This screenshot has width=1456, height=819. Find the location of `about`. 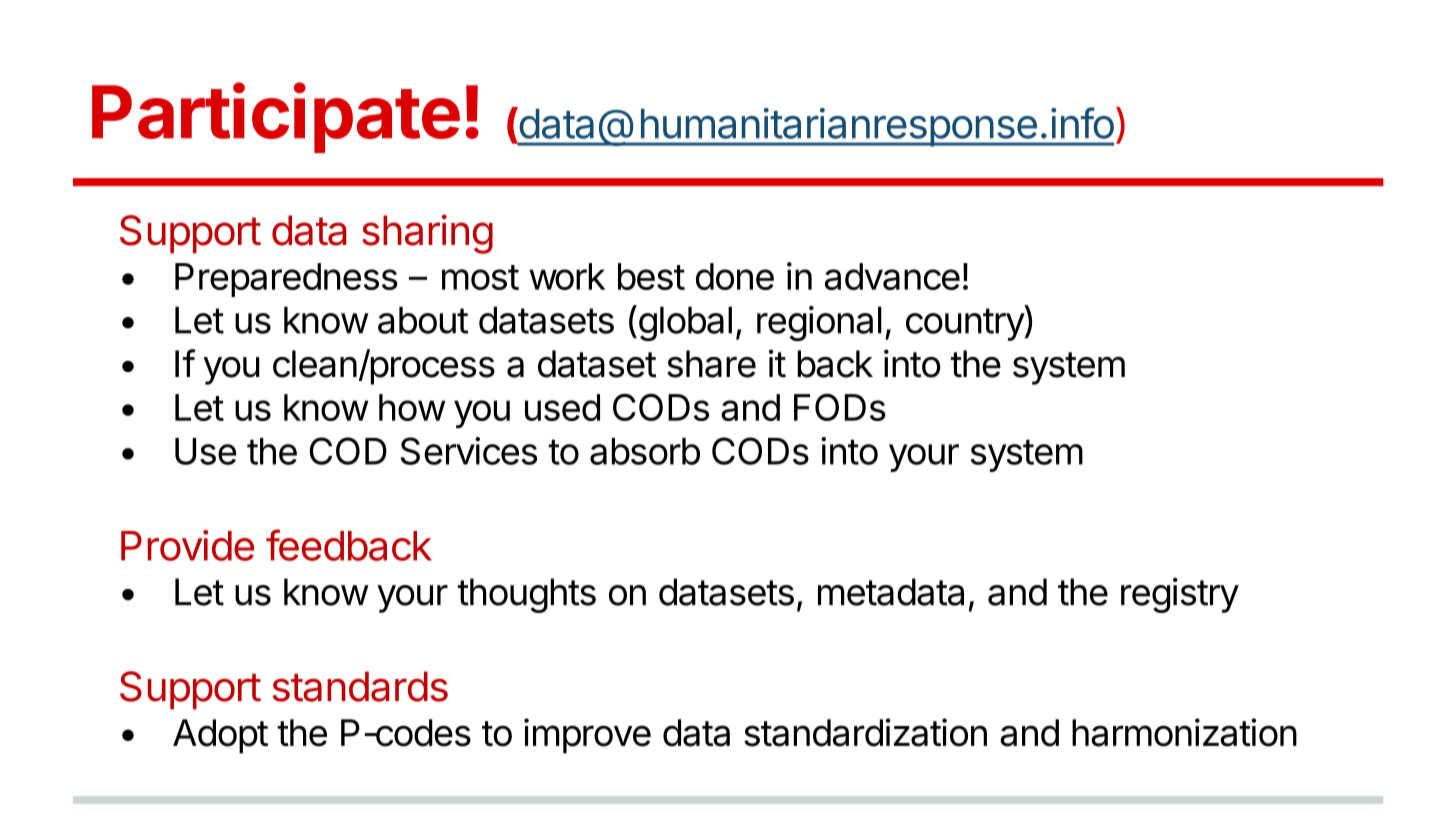

about is located at coordinates (423, 320).
